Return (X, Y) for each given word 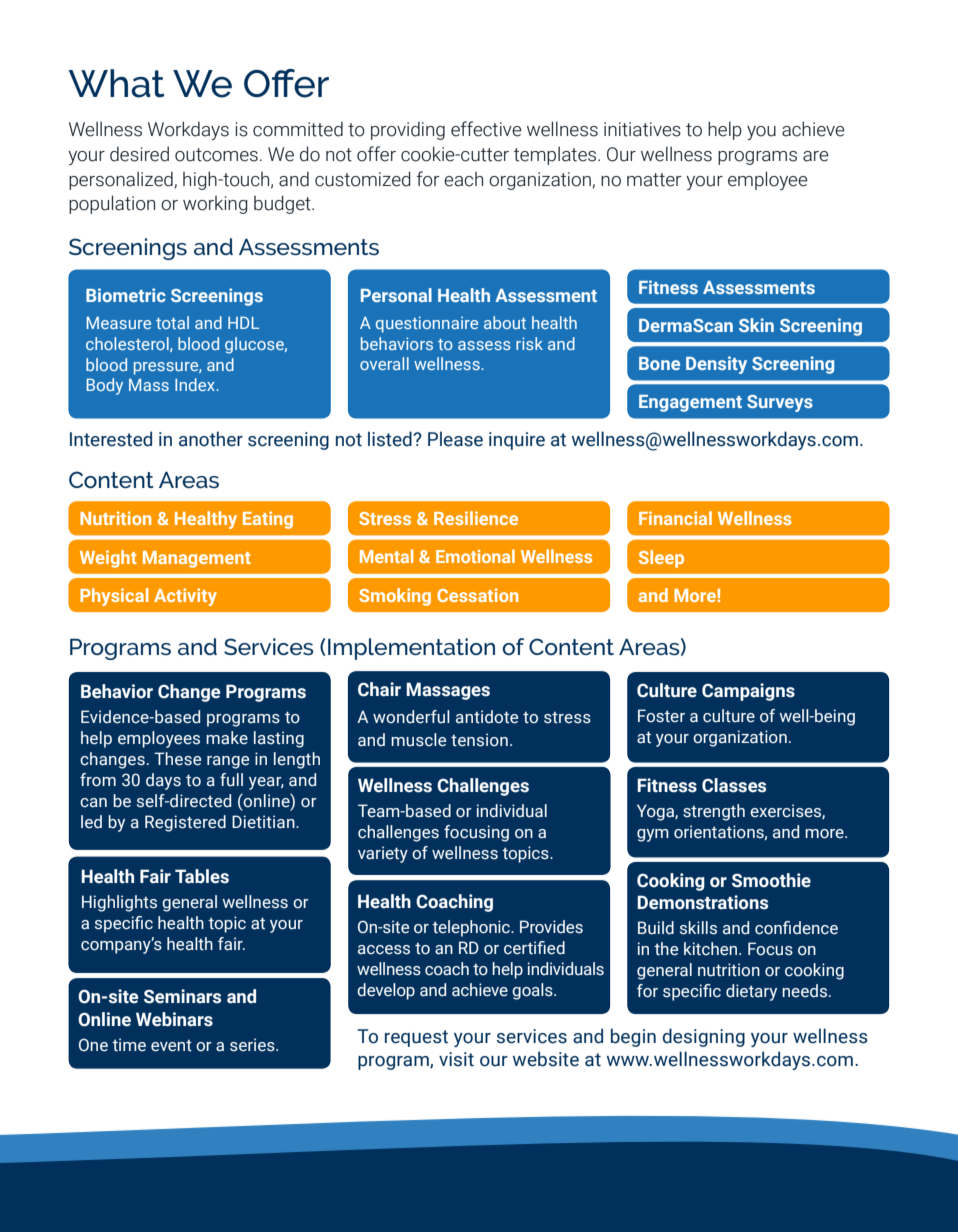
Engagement (690, 403)
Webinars (174, 1019)
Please (455, 439)
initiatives (642, 129)
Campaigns (748, 692)
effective (486, 129)
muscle (418, 740)
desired (139, 154)
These (177, 759)
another (211, 439)
